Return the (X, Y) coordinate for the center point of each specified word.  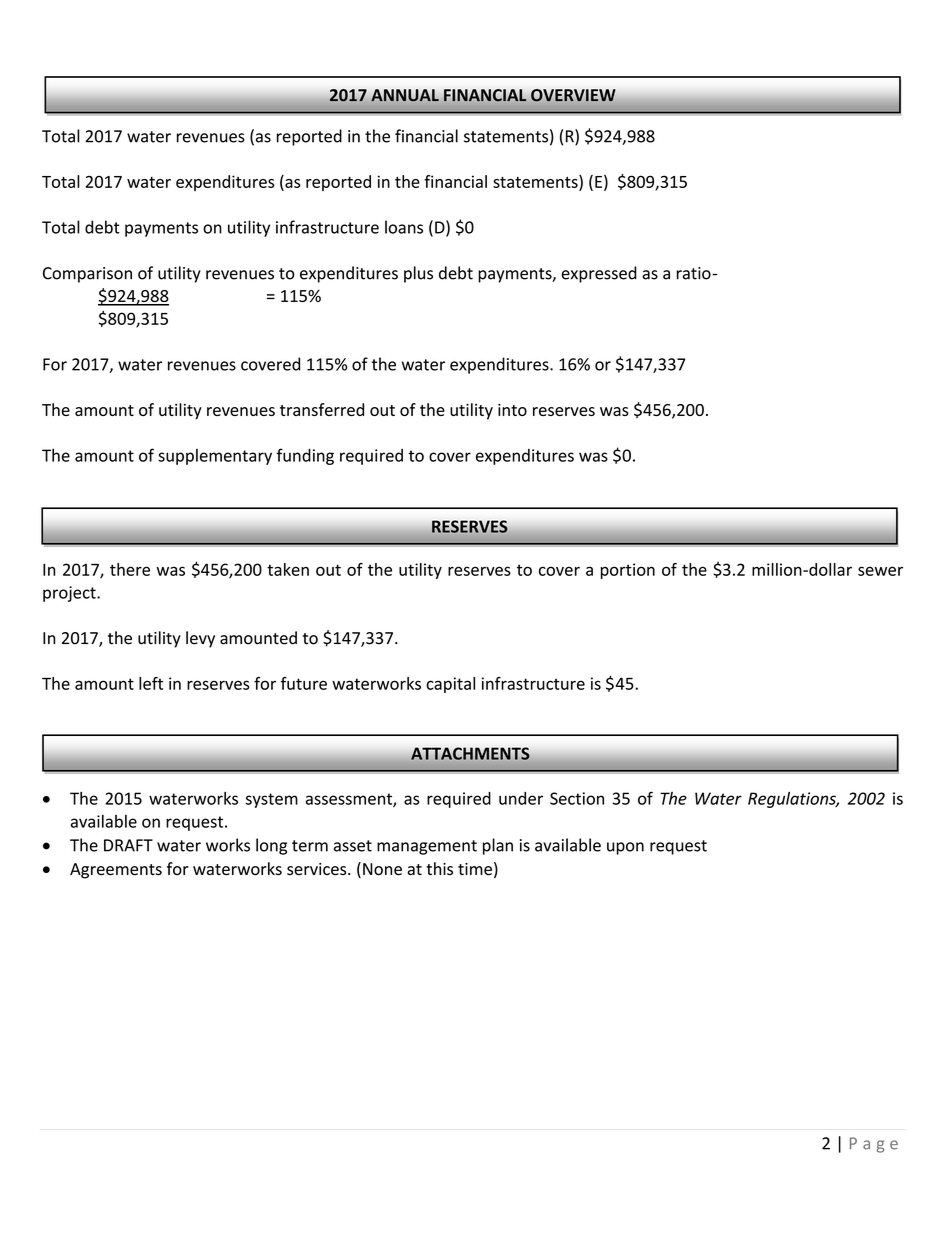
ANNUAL (405, 95)
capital (450, 685)
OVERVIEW (573, 95)
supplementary (215, 457)
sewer (880, 571)
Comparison (87, 275)
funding (305, 456)
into (512, 410)
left (151, 683)
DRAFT (128, 845)
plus (418, 274)
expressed (599, 274)
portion (628, 571)
